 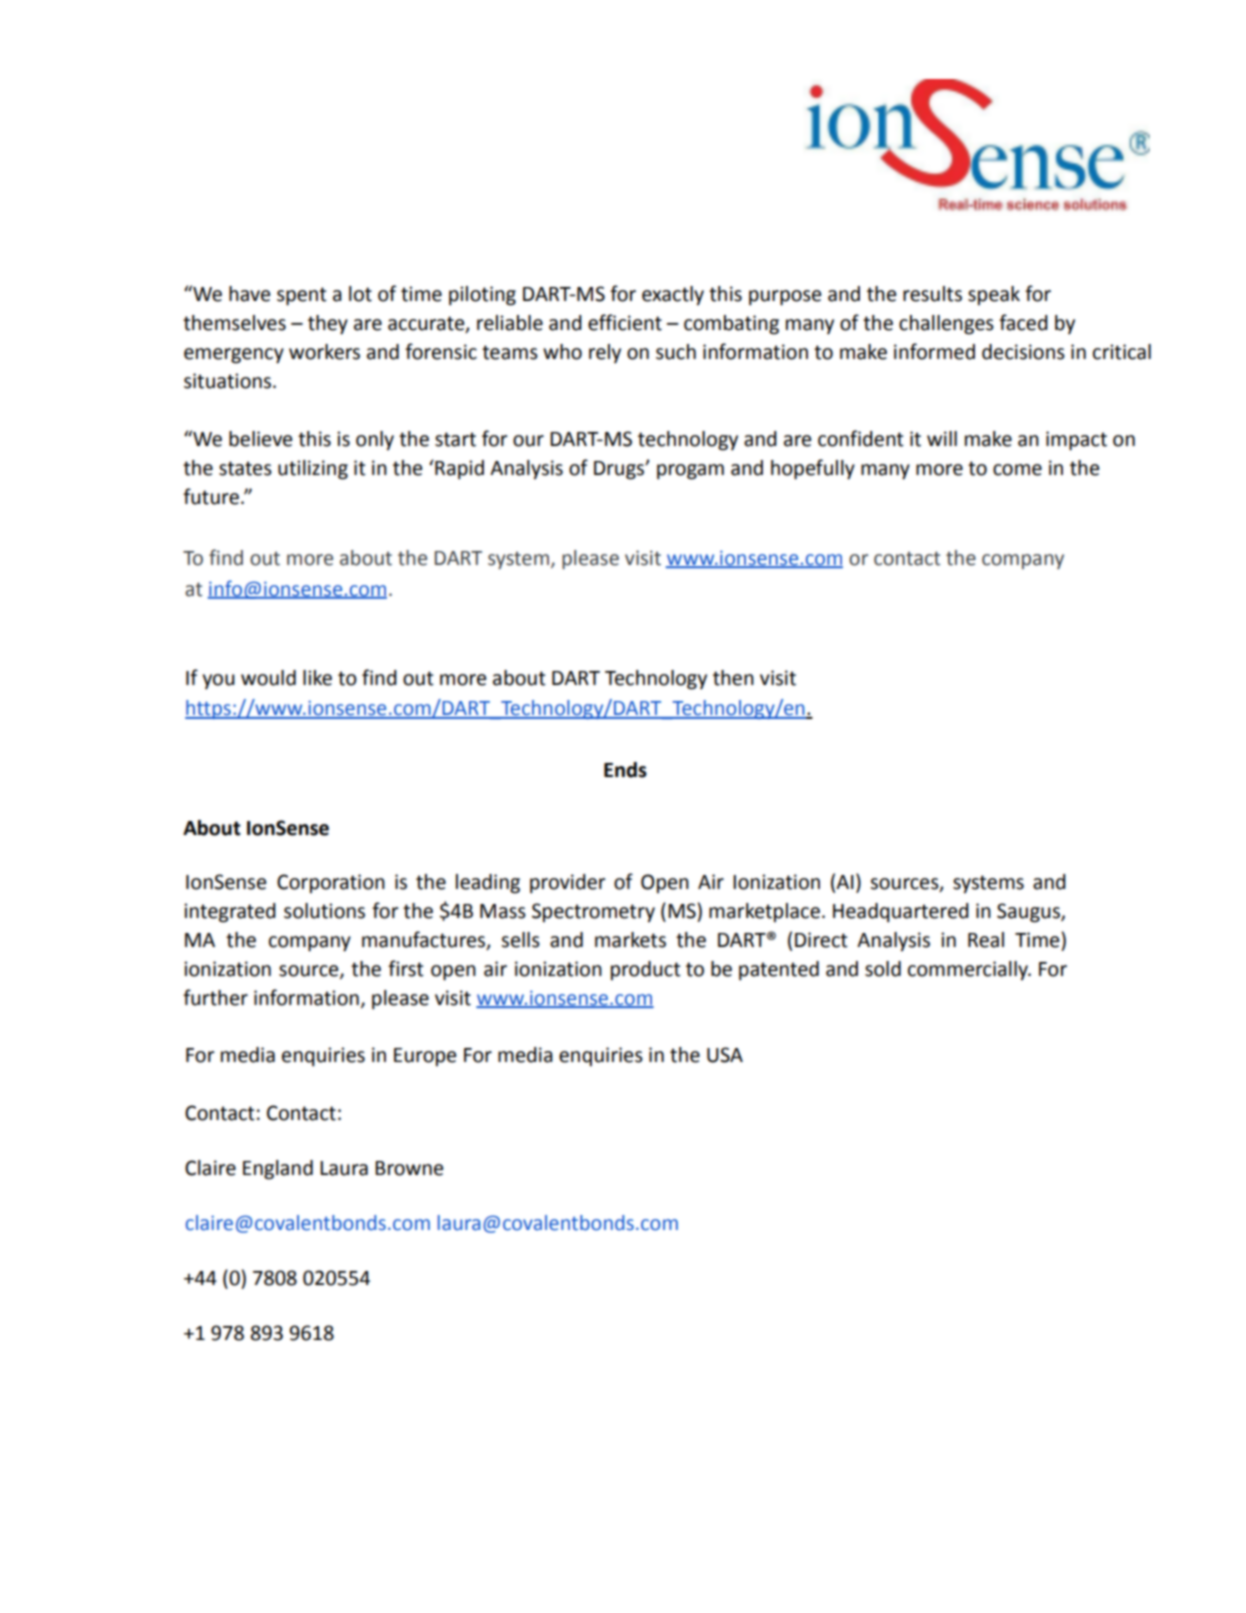 What do you see at coordinates (324, 911) in the screenshot?
I see `solutions` at bounding box center [324, 911].
